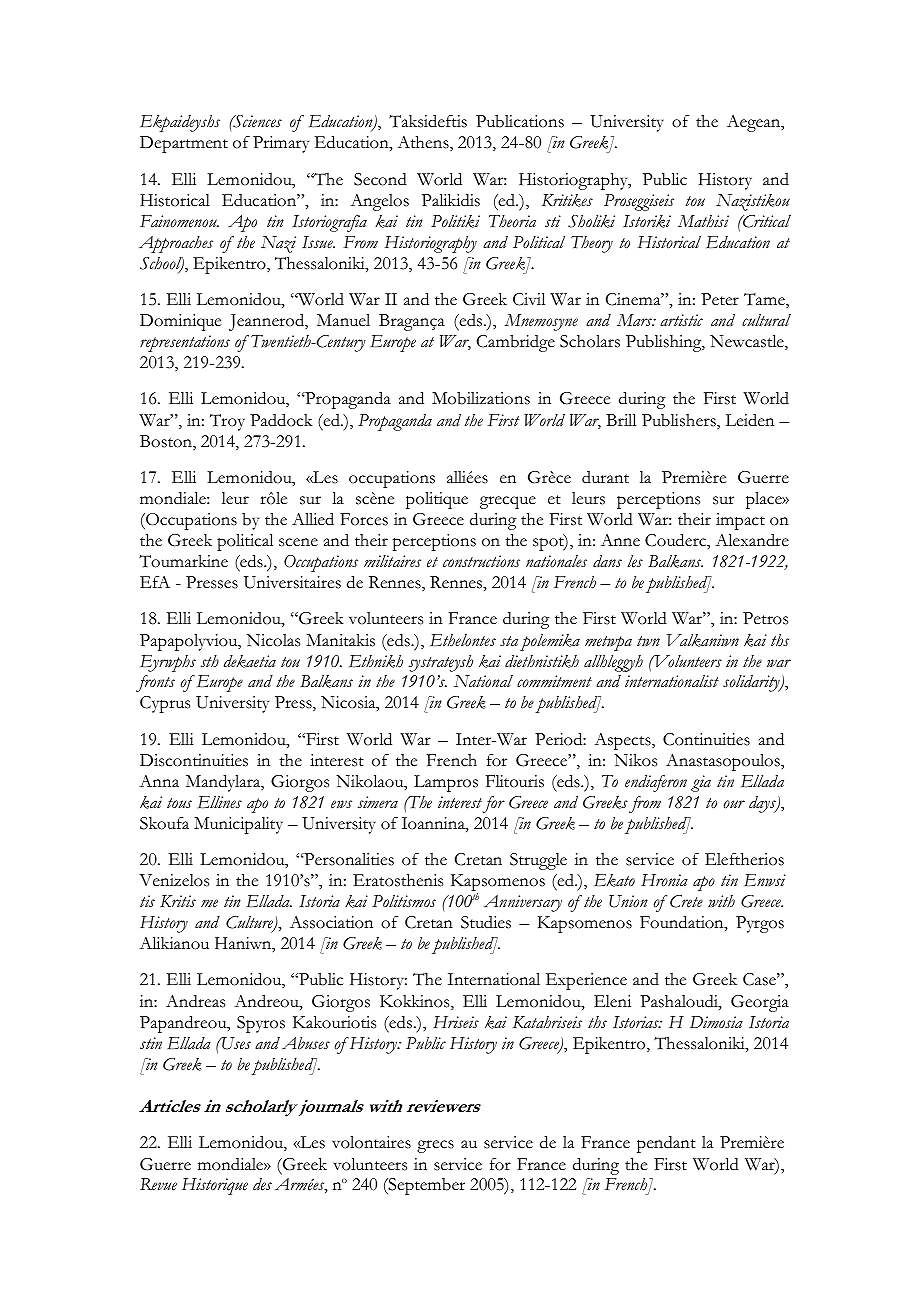 The height and width of the document is (1308, 924). What do you see at coordinates (740, 521) in the document?
I see `impact` at bounding box center [740, 521].
